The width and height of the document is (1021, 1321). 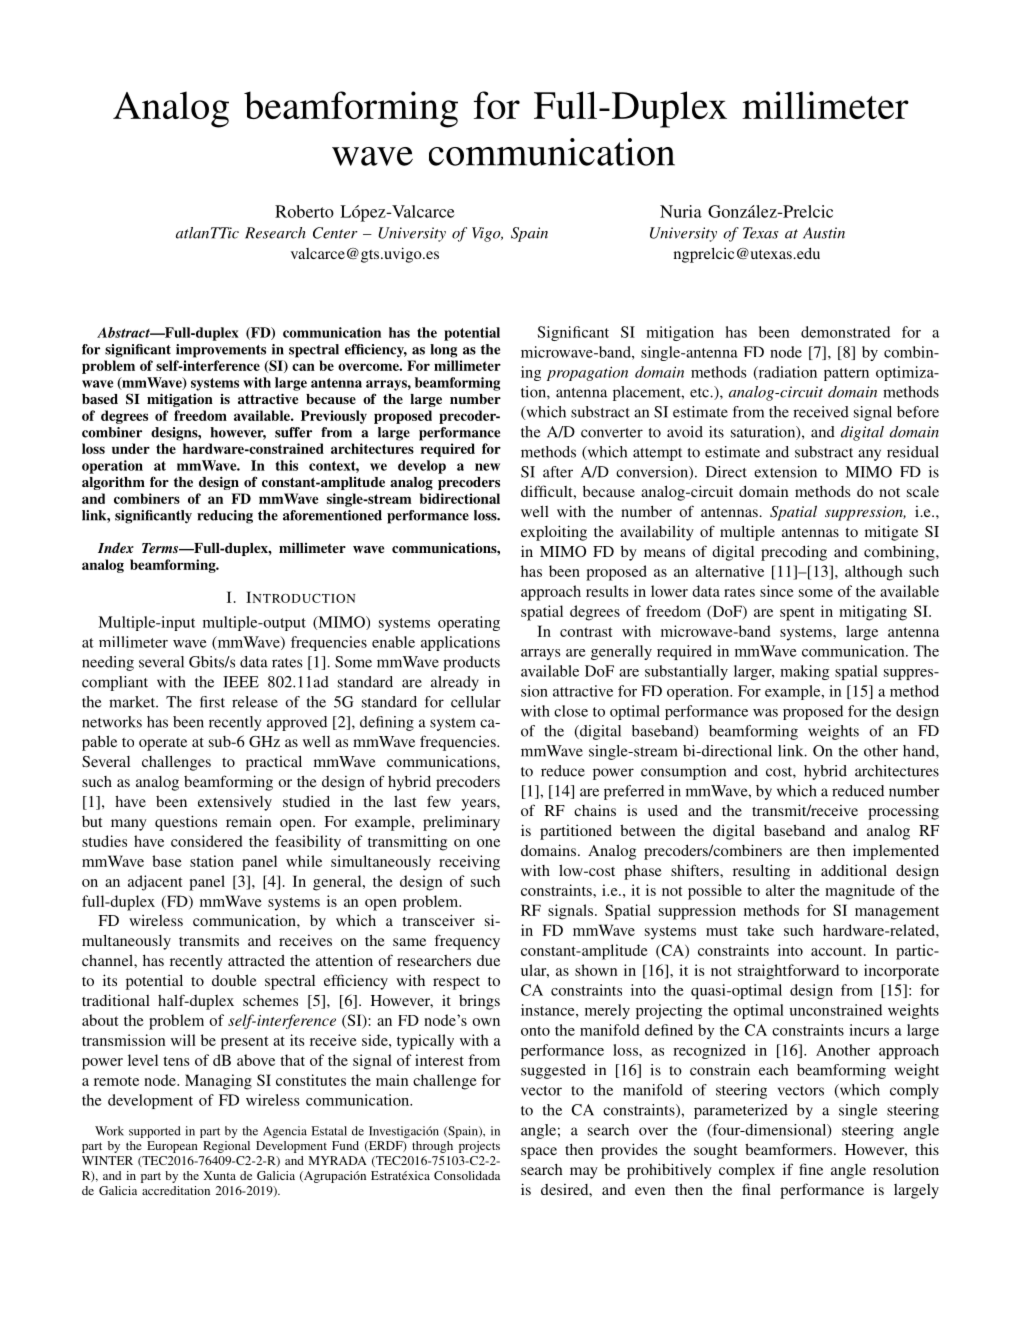 I want to click on Roberto, so click(x=304, y=211).
